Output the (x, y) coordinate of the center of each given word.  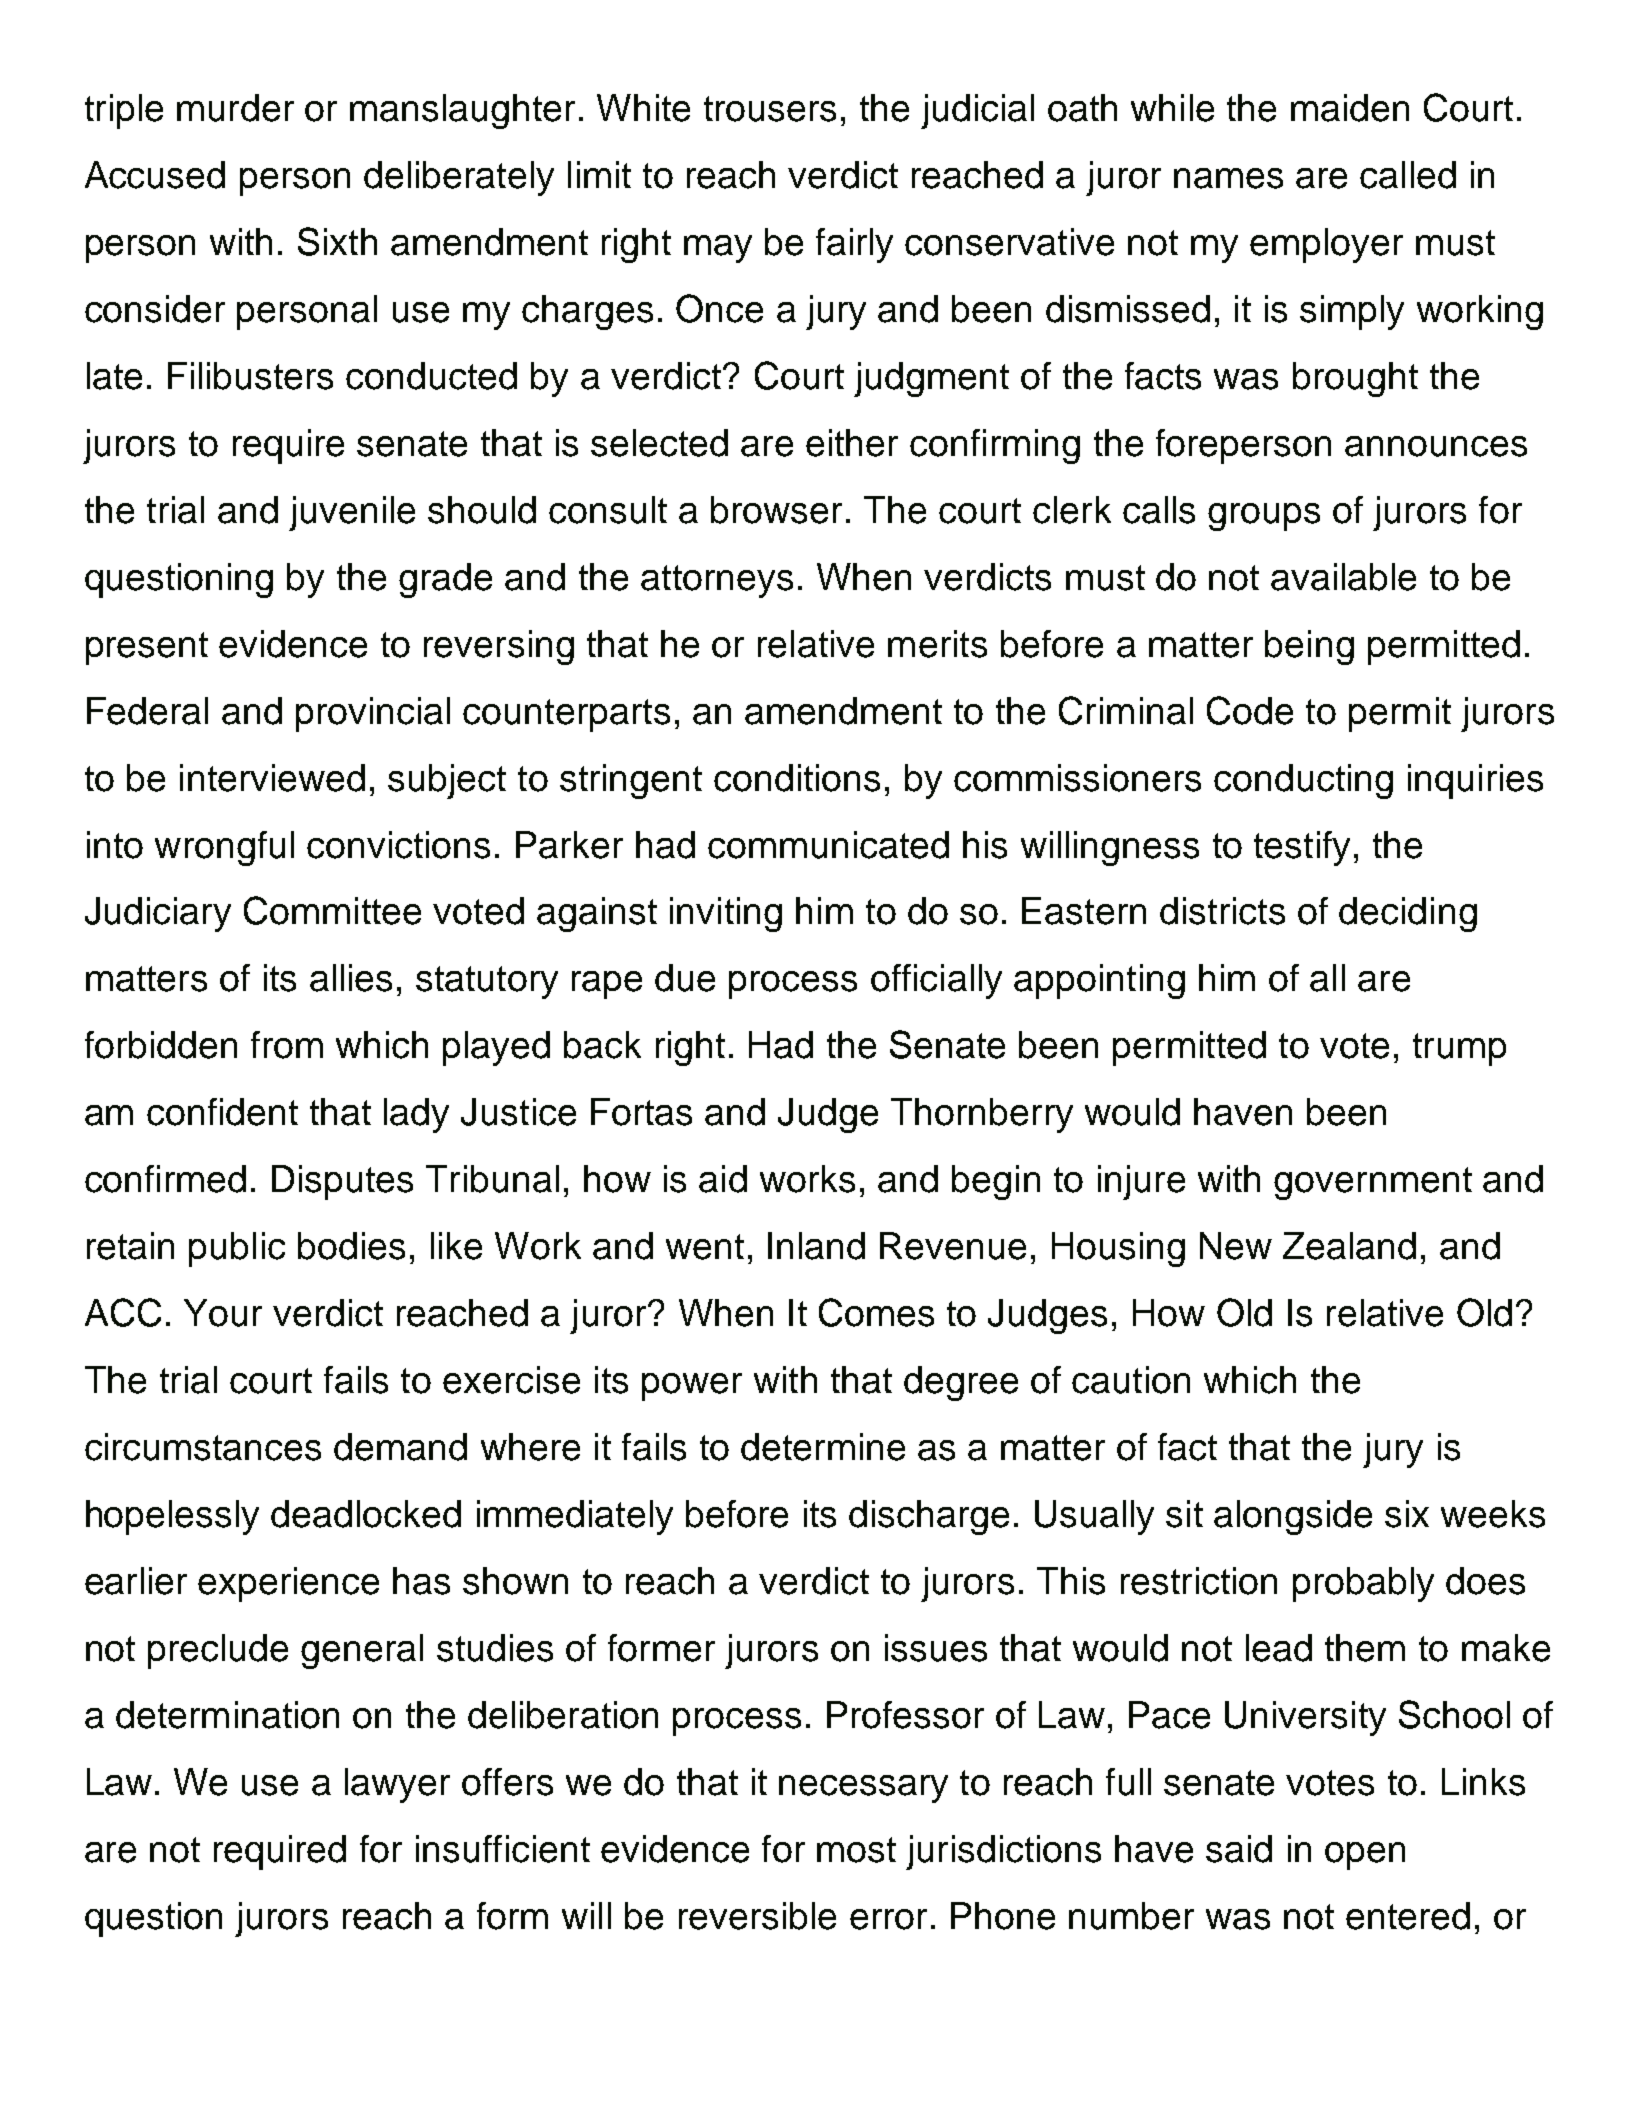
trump (1459, 1049)
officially (936, 981)
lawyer (397, 1785)
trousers (770, 109)
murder (235, 108)
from (287, 1045)
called (1408, 175)
